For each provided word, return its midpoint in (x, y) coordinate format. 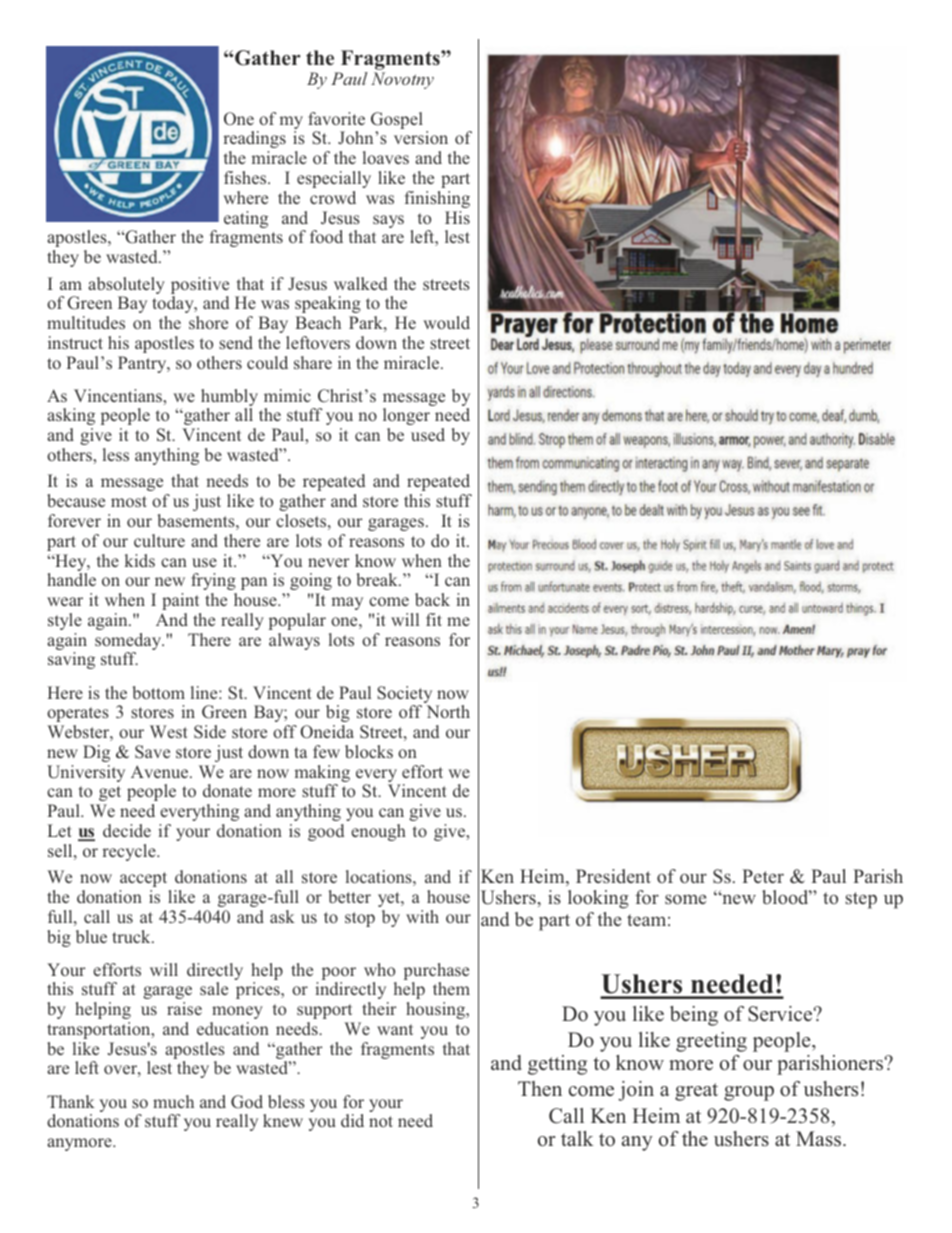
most (129, 501)
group (749, 1093)
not (381, 1121)
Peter (763, 876)
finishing (437, 199)
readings (254, 139)
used (428, 434)
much (173, 1101)
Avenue (161, 771)
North (448, 711)
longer (406, 416)
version (421, 137)
